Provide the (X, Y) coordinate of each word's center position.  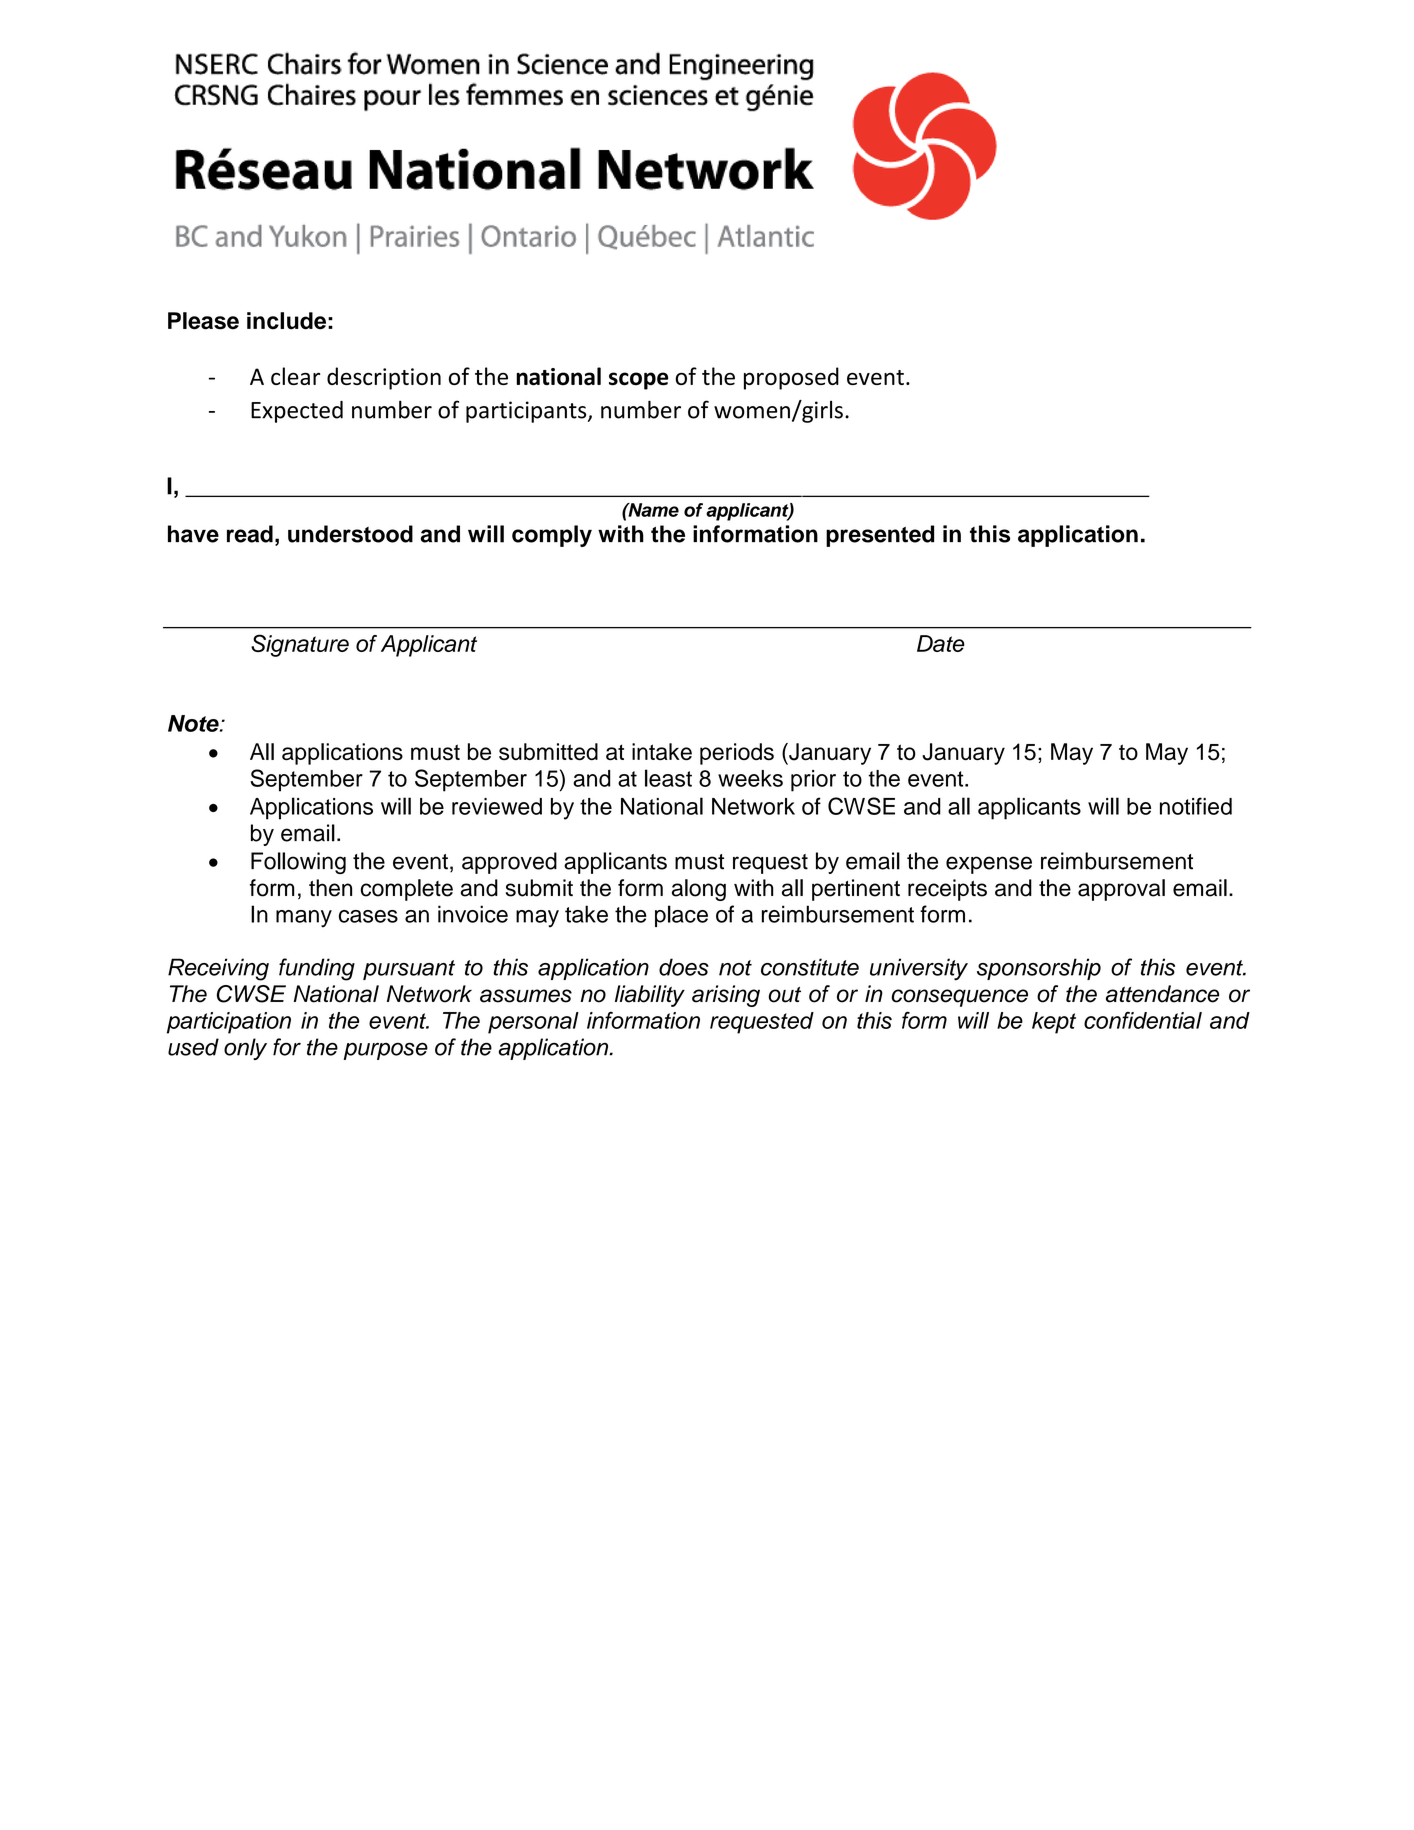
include (286, 321)
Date (941, 643)
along (699, 890)
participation (229, 1023)
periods (737, 754)
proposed (791, 378)
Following (298, 863)
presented (880, 536)
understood (350, 534)
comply (552, 536)
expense (989, 865)
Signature (300, 645)
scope (638, 381)
